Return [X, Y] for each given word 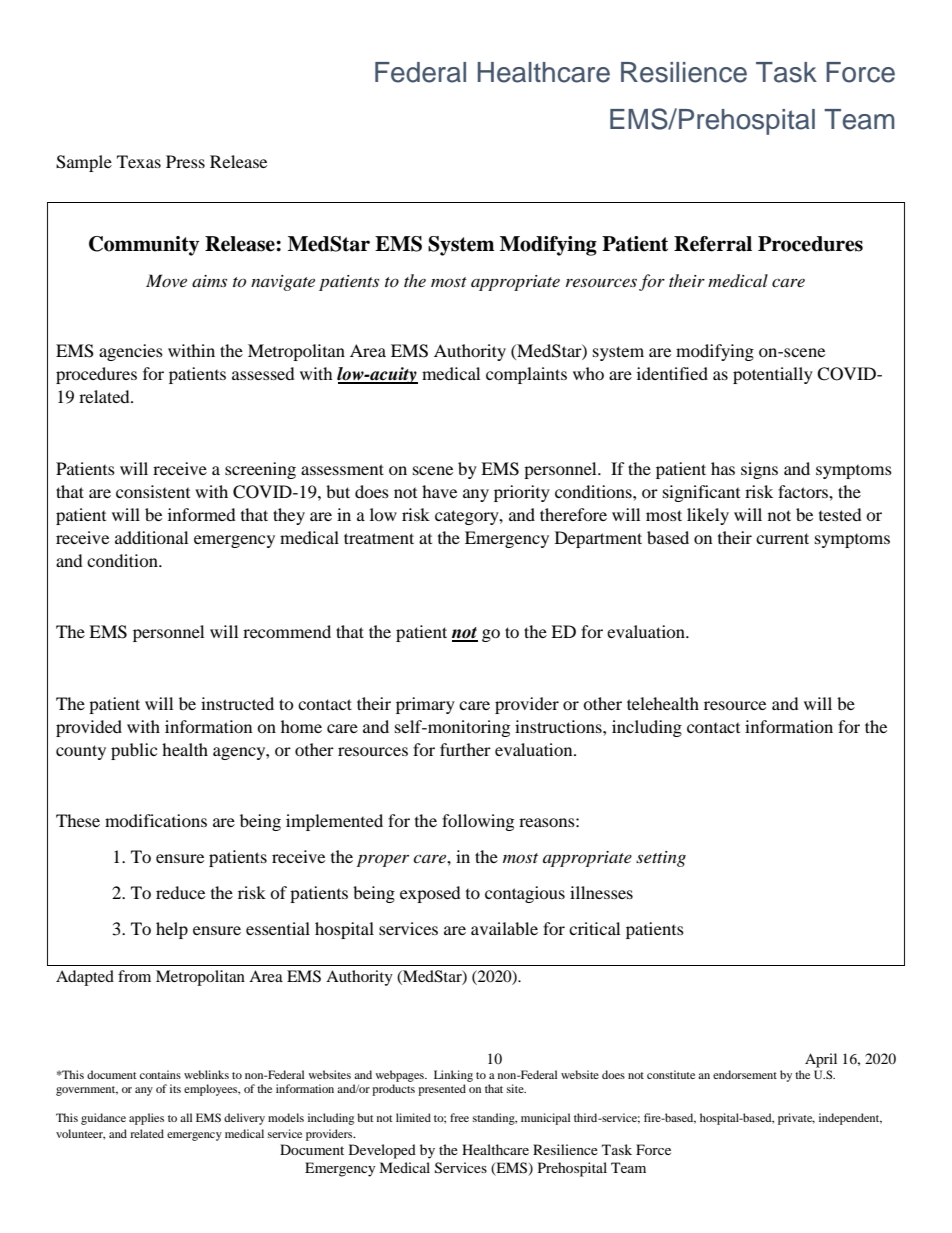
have [439, 491]
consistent [153, 491]
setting [661, 859]
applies [146, 1119]
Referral [713, 244]
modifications [156, 820]
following [478, 822]
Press [185, 161]
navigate [283, 283]
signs [759, 470]
